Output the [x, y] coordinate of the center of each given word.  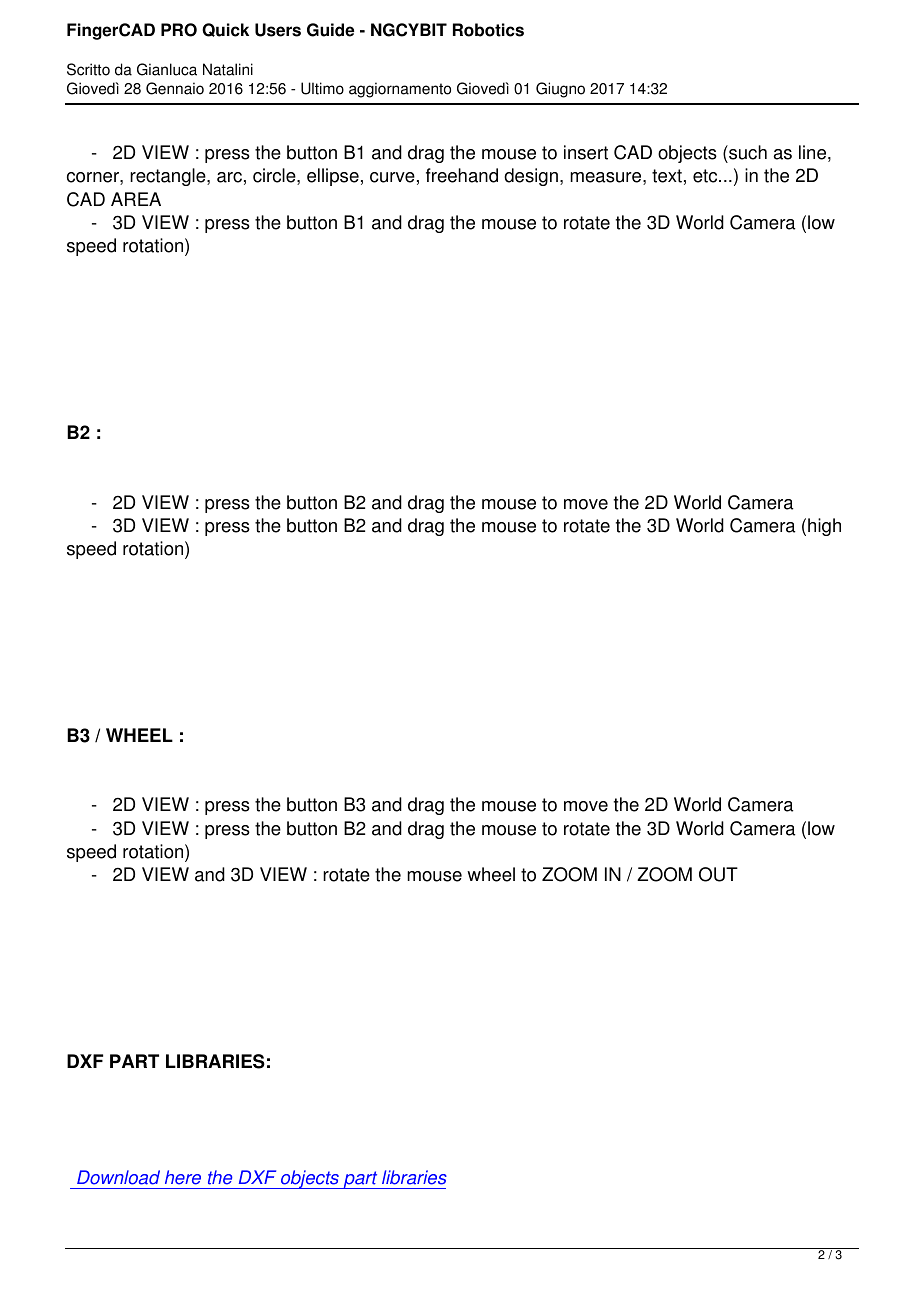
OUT [718, 874]
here [183, 1177]
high [824, 527]
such [747, 152]
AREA [136, 199]
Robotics [488, 30]
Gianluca [167, 69]
